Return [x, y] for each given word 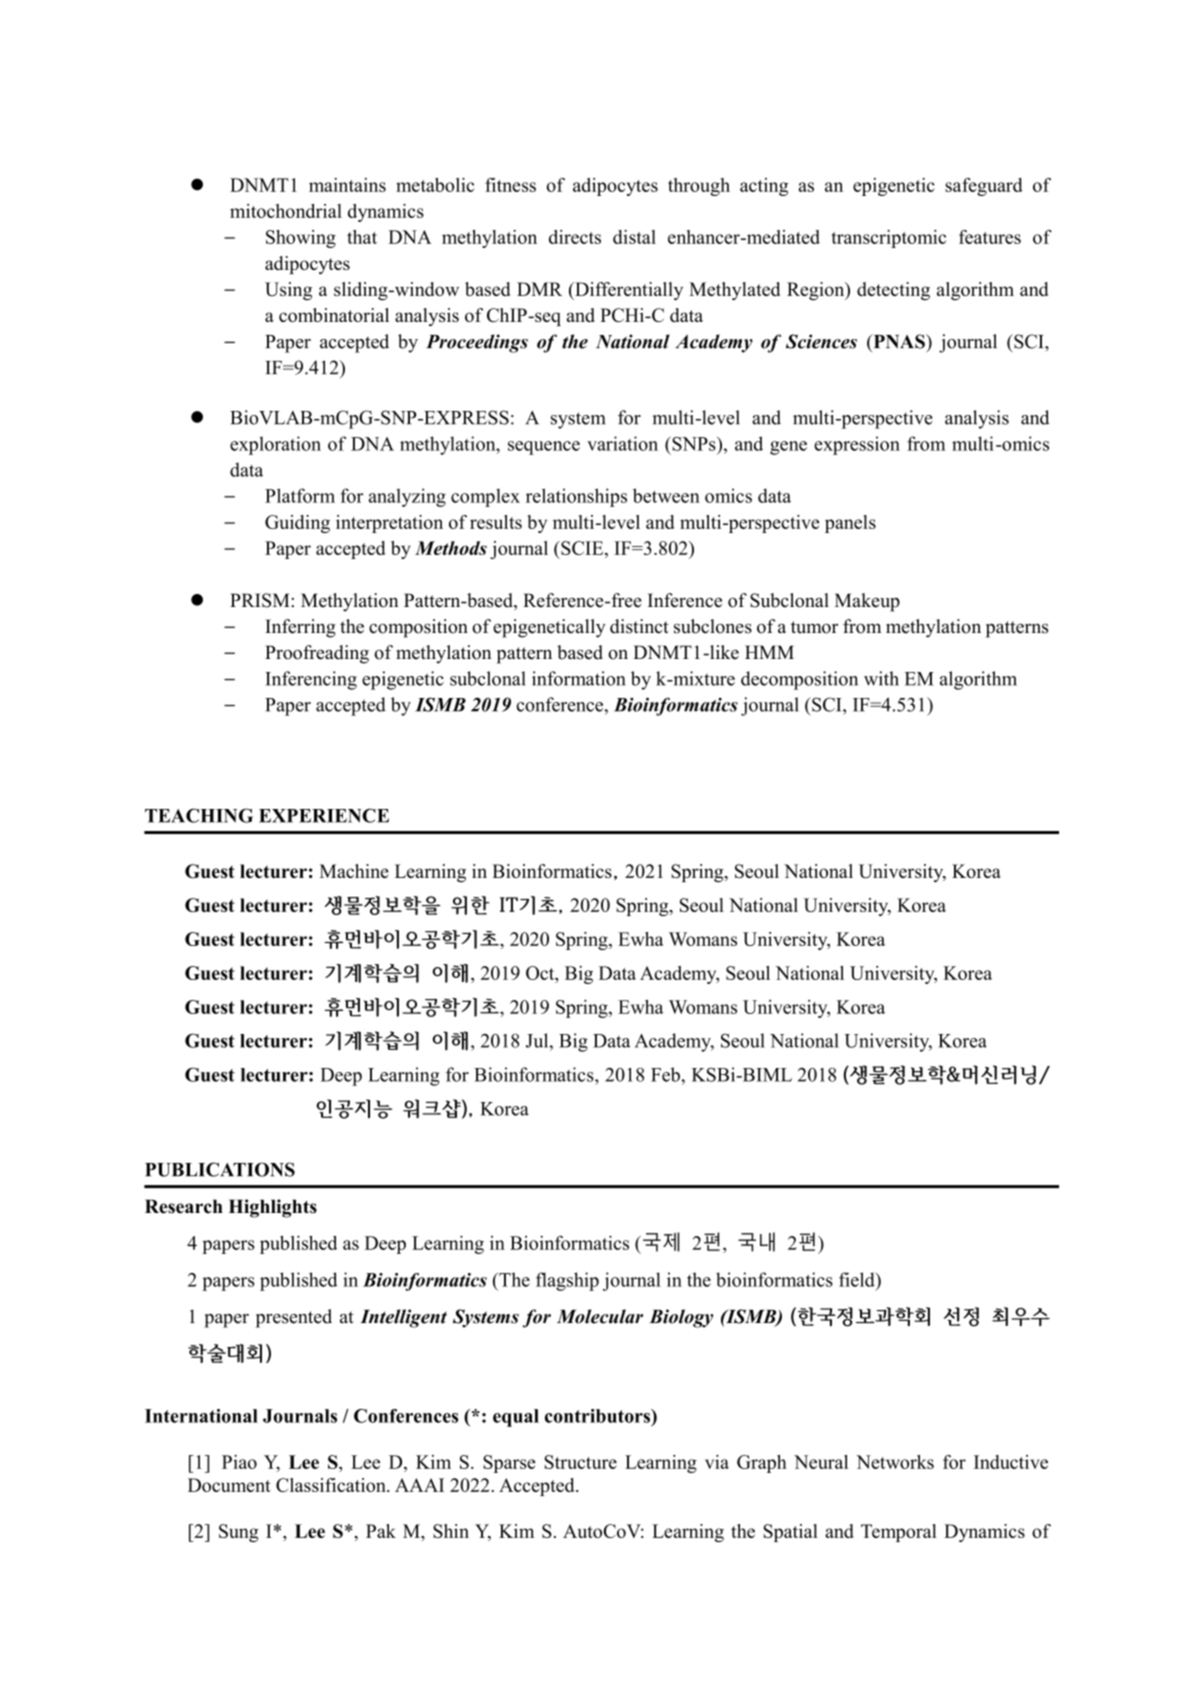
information [579, 678]
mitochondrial [286, 211]
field [858, 1279]
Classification [332, 1485]
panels [850, 524]
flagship [567, 1281]
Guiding [297, 524]
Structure [580, 1462]
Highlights [273, 1208]
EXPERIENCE [324, 815]
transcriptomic [888, 239]
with [881, 678]
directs [575, 237]
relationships [576, 497]
